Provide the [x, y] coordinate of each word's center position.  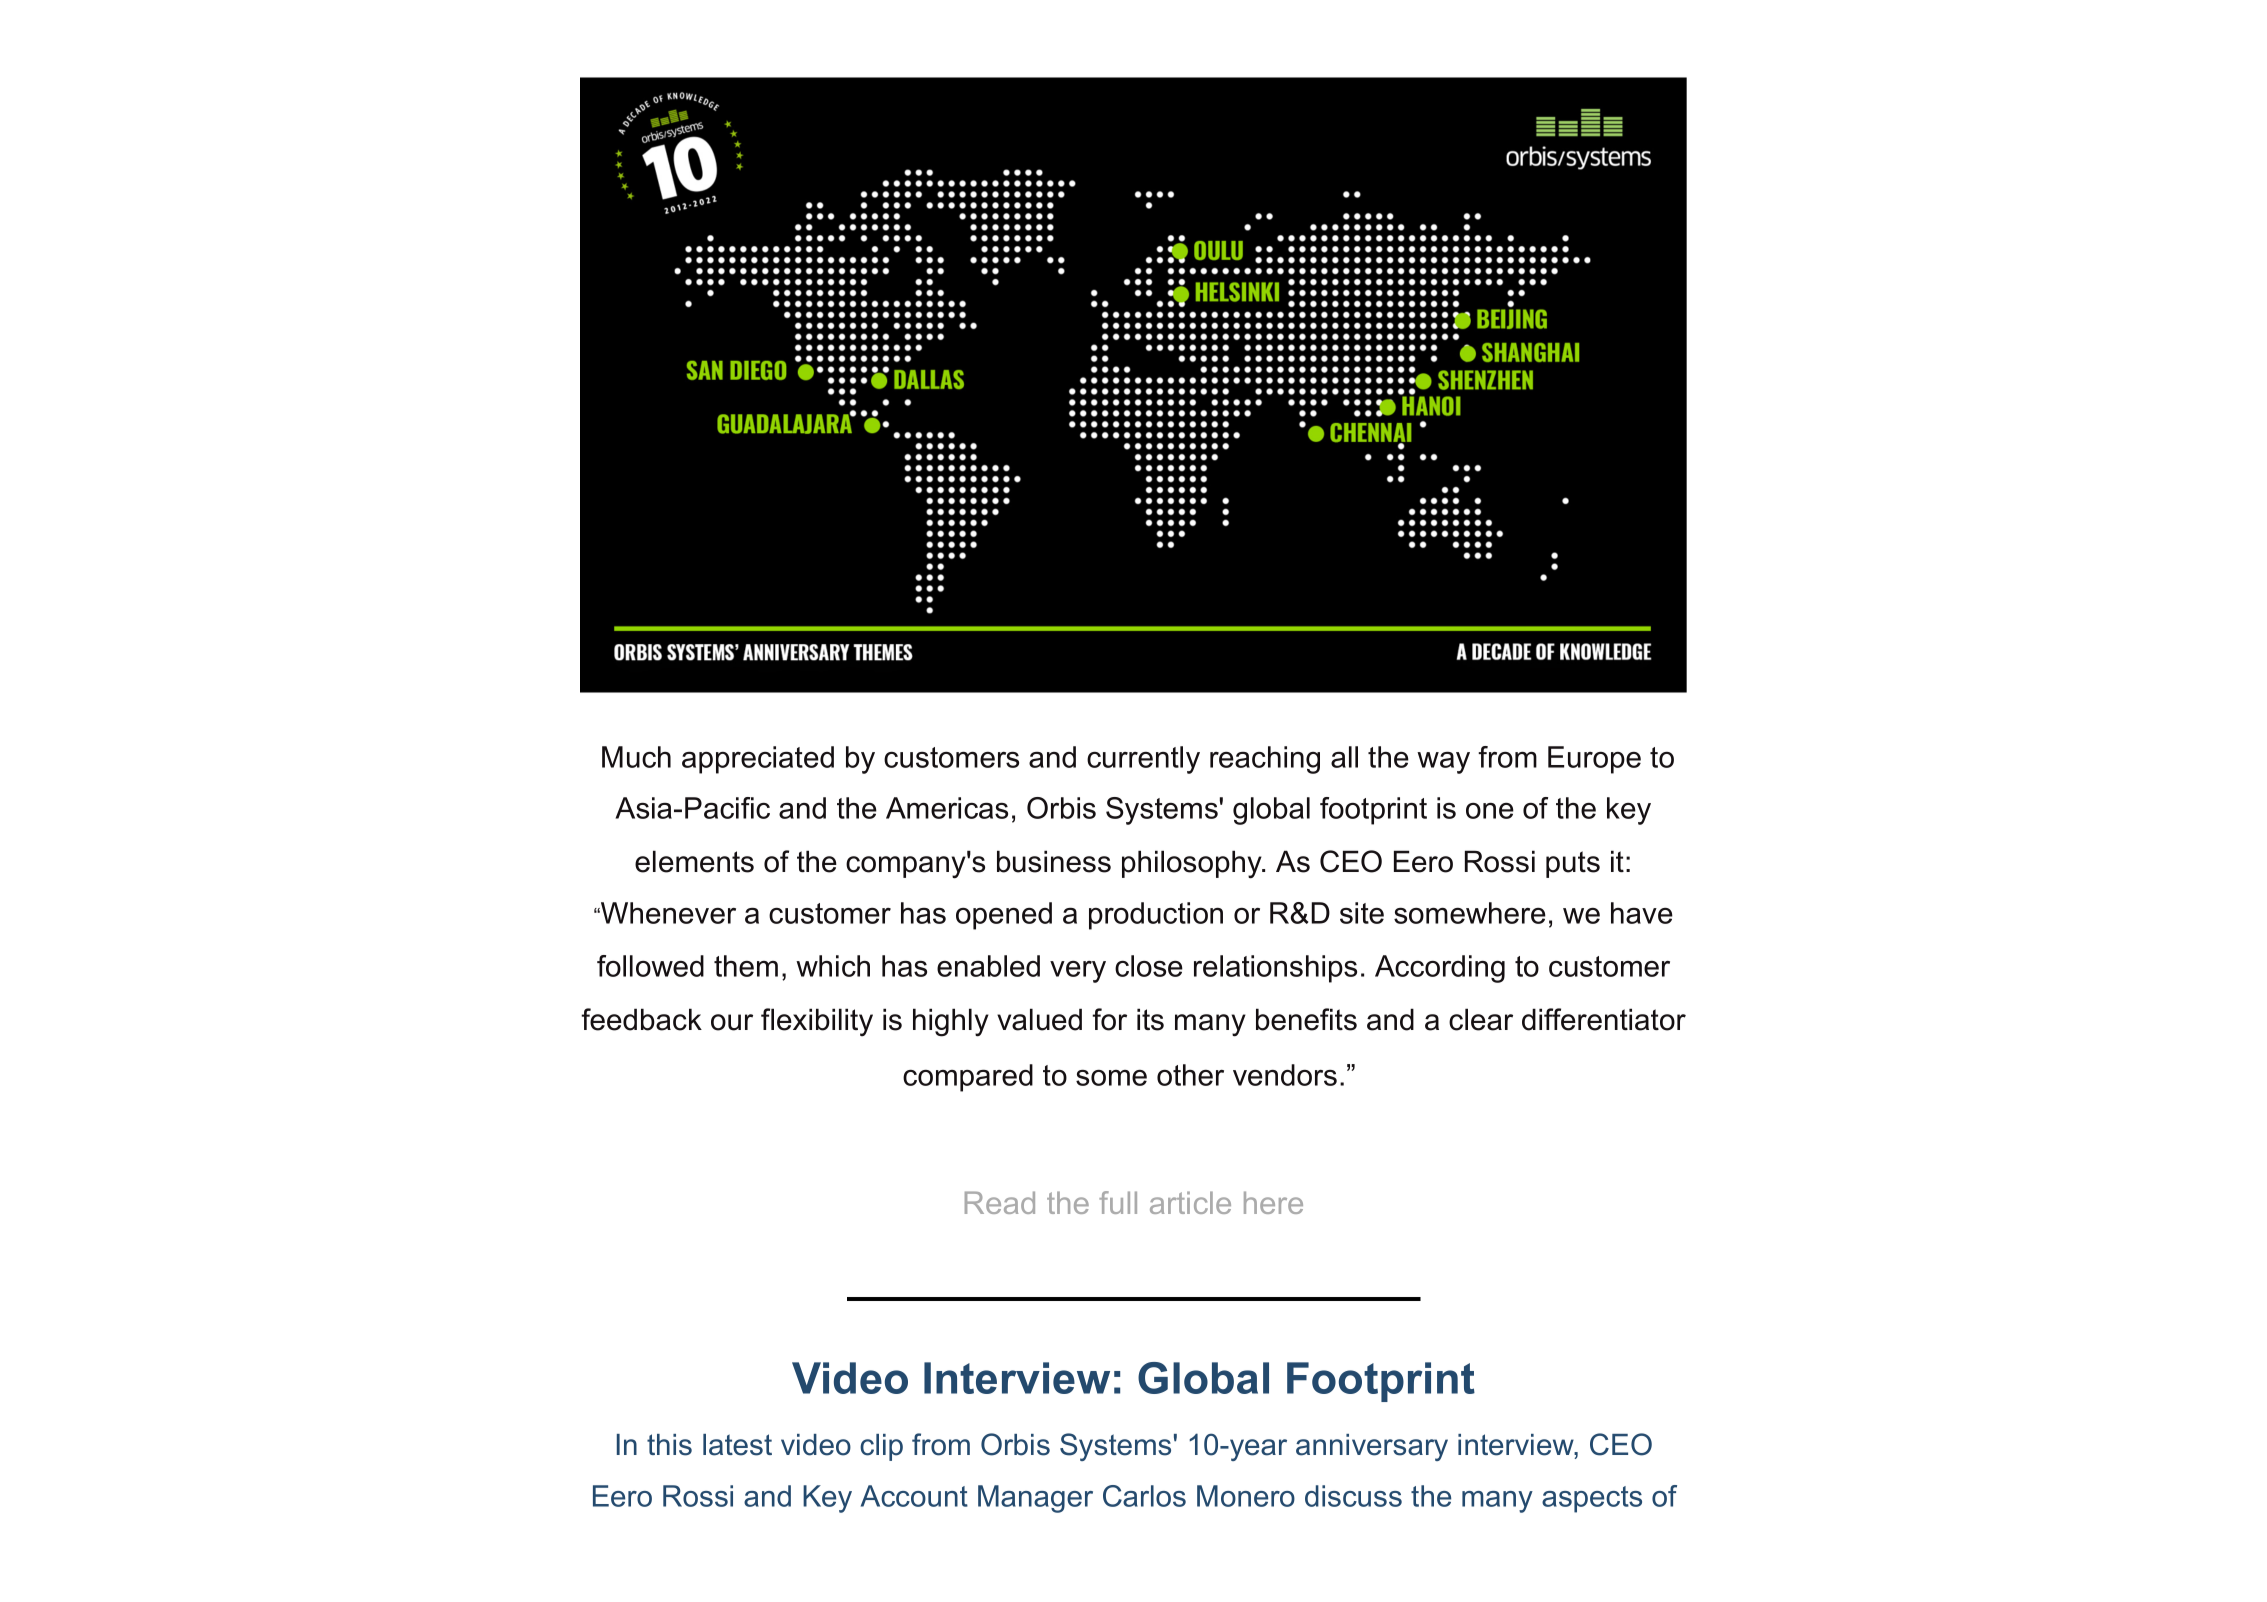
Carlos [1144, 1496]
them [746, 966]
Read [1000, 1202]
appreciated [758, 760]
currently [1143, 760]
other [1190, 1075]
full [1118, 1202]
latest [737, 1445]
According [1440, 969]
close [1149, 966]
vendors [1285, 1075]
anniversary [1372, 1447]
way [1443, 763]
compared [968, 1078]
